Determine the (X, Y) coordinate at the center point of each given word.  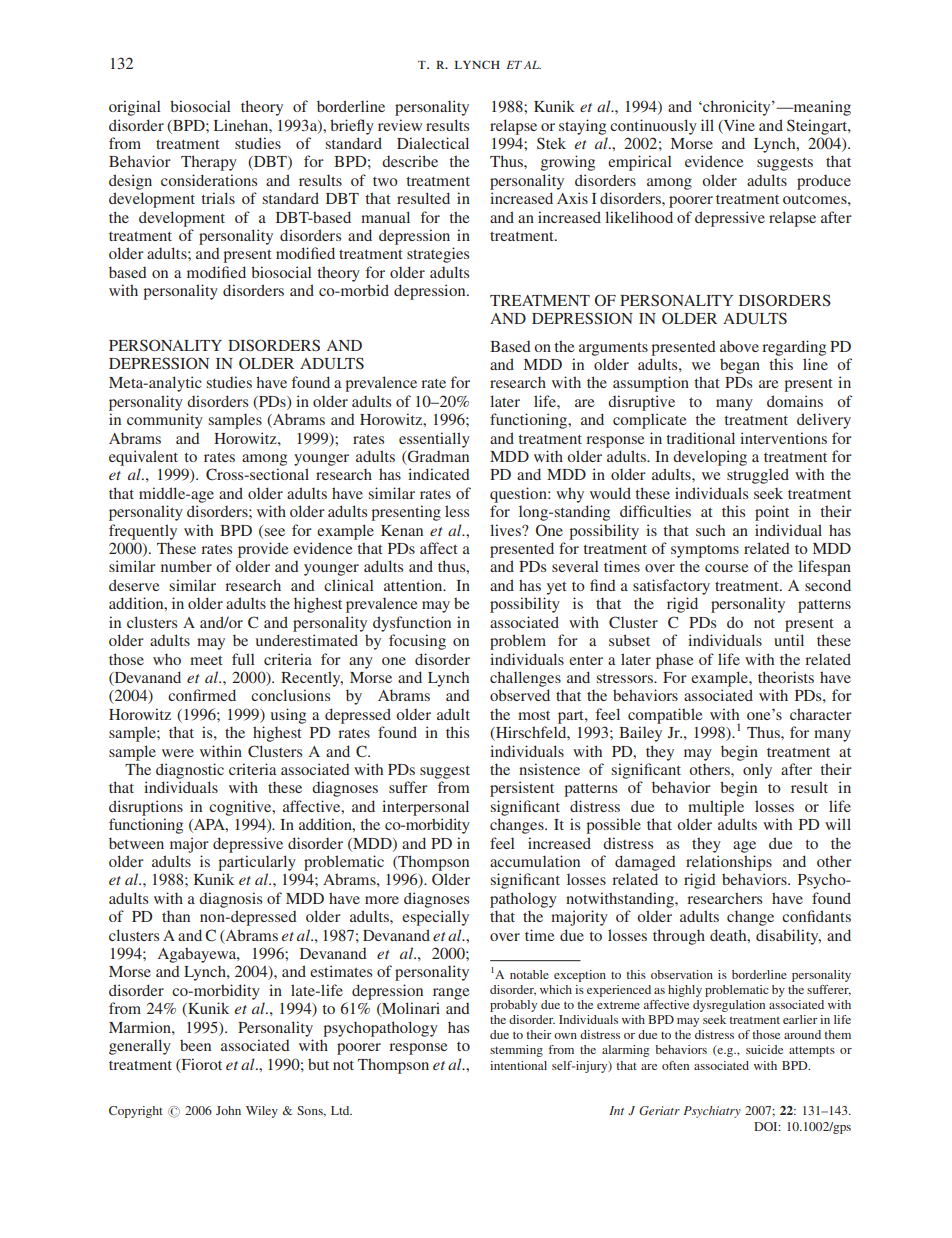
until (789, 640)
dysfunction (412, 624)
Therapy (209, 163)
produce (824, 182)
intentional (518, 1065)
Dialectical (433, 143)
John (228, 1110)
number (186, 566)
